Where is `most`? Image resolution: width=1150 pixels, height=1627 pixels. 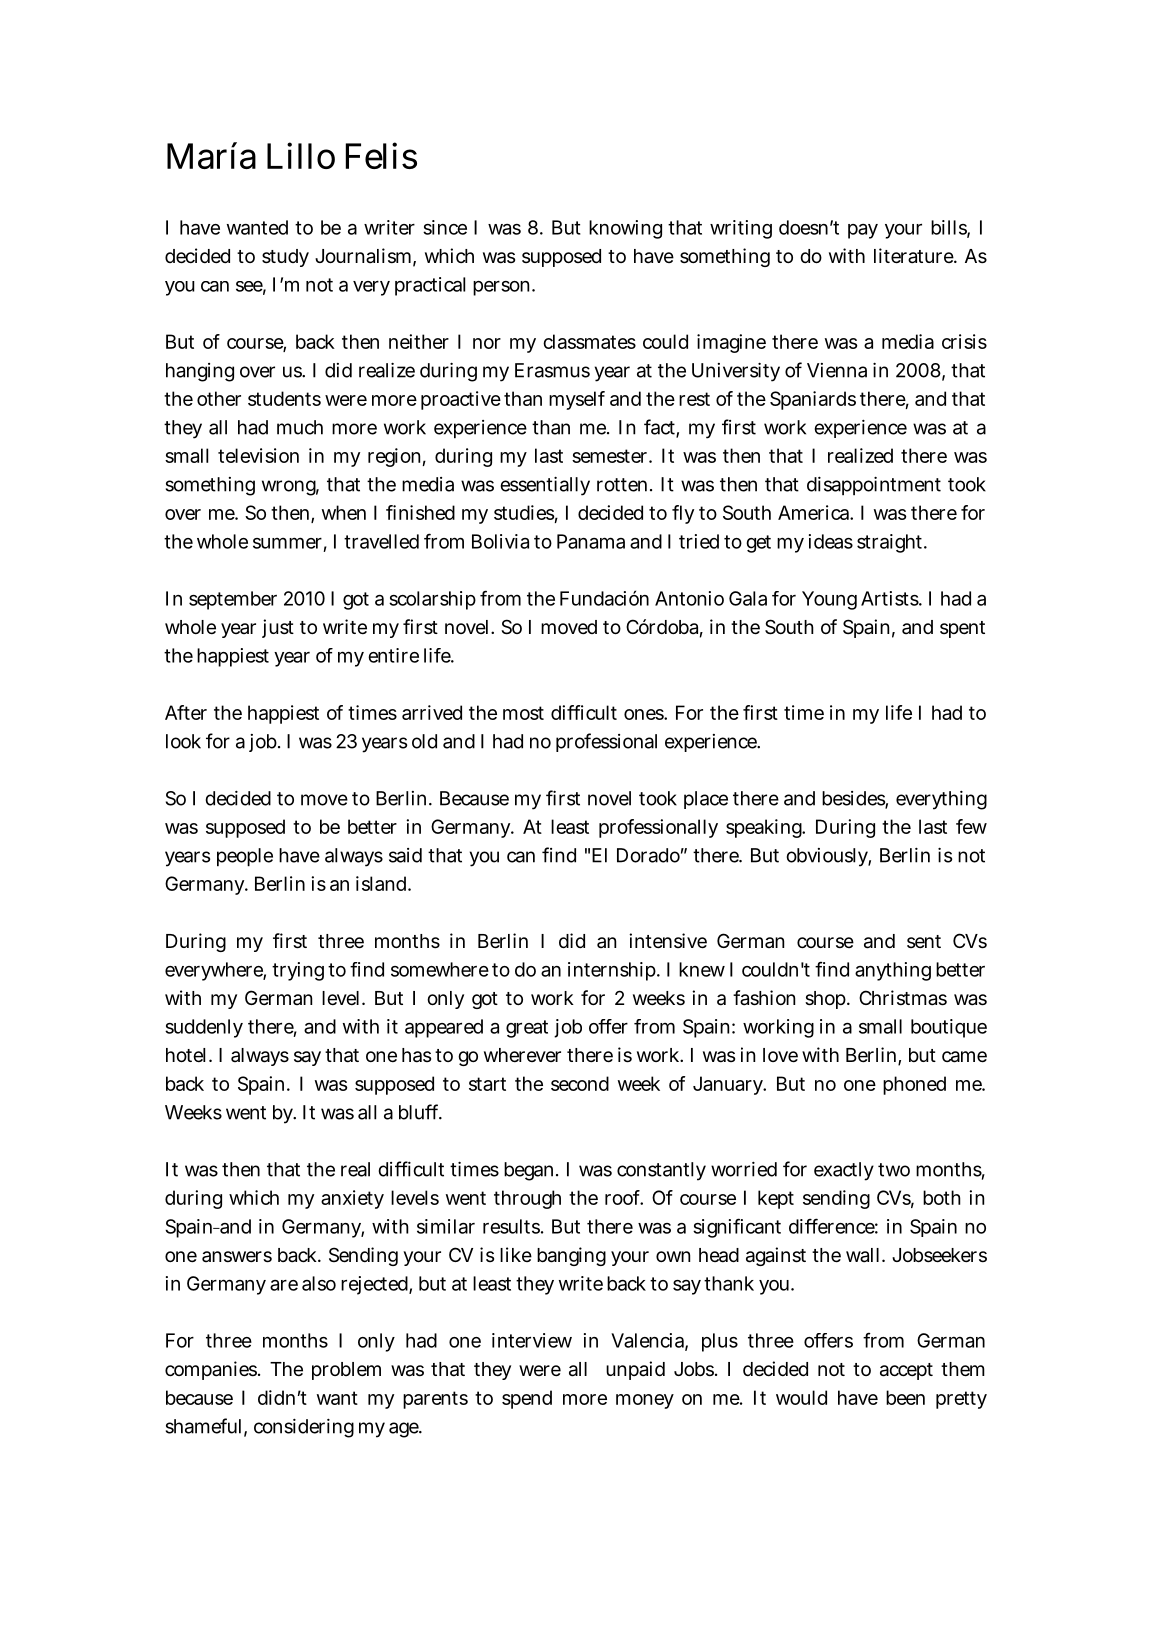
most is located at coordinates (523, 713).
